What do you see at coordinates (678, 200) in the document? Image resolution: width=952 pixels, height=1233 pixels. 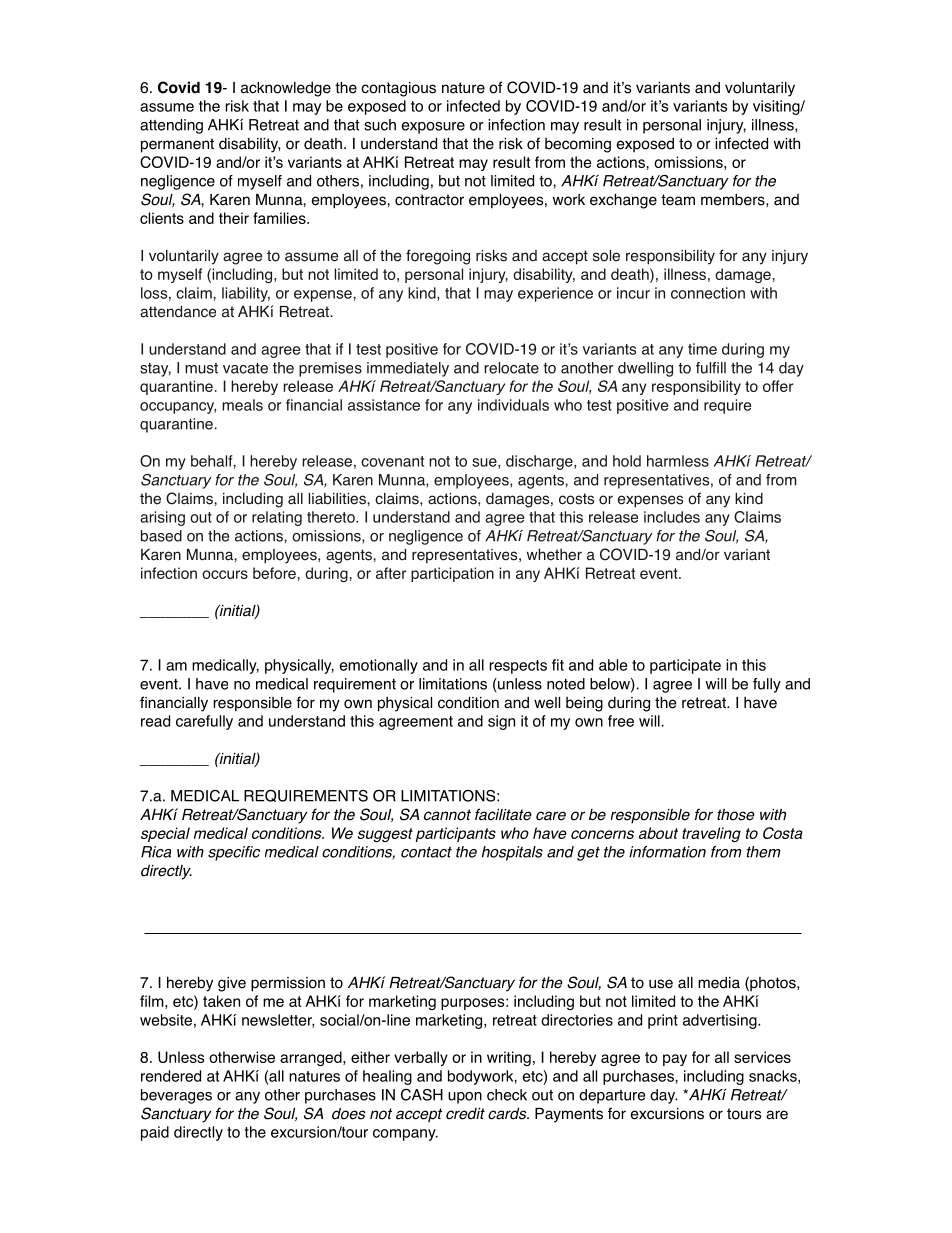 I see `team` at bounding box center [678, 200].
